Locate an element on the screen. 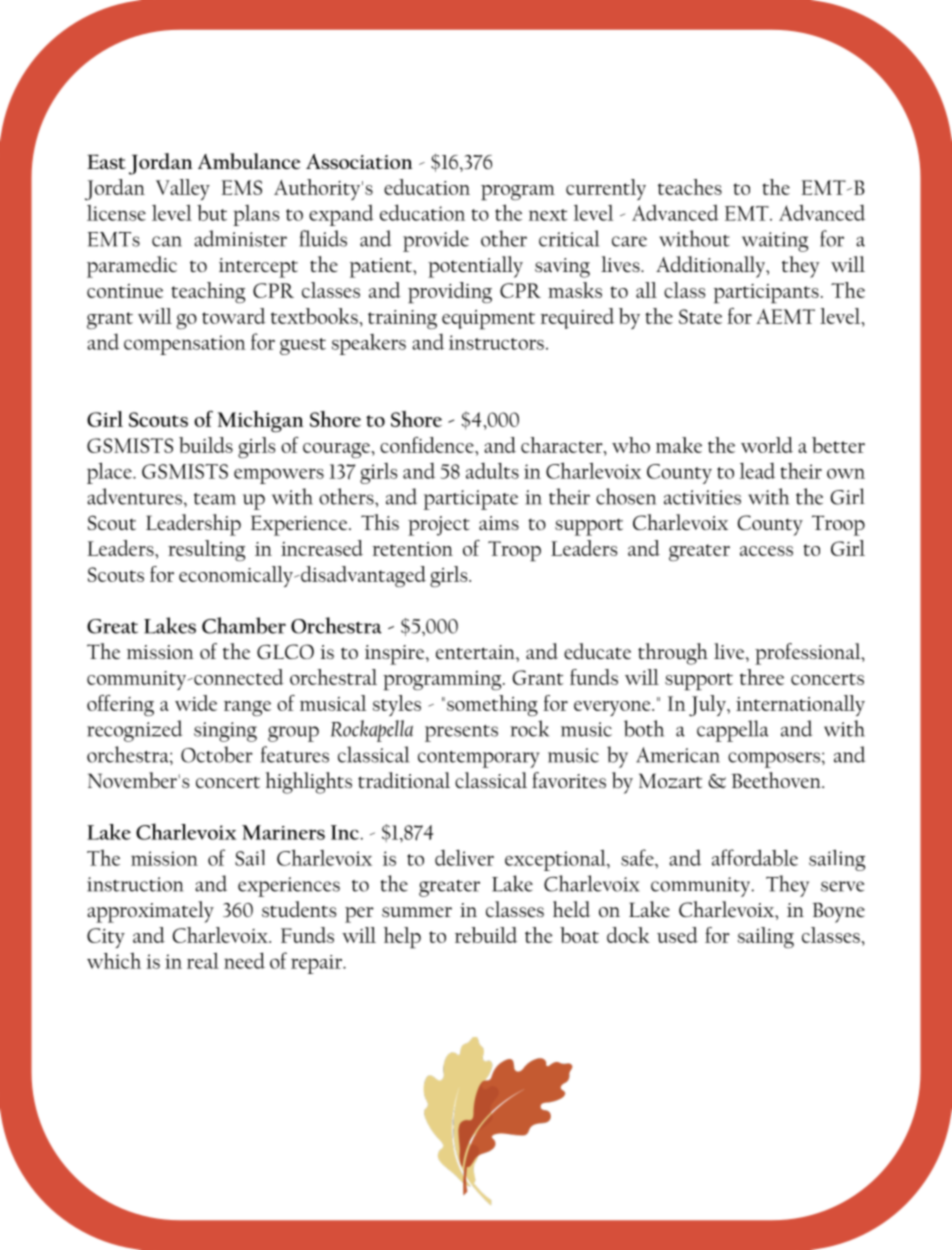 The image size is (952, 1250). real is located at coordinates (203, 961).
